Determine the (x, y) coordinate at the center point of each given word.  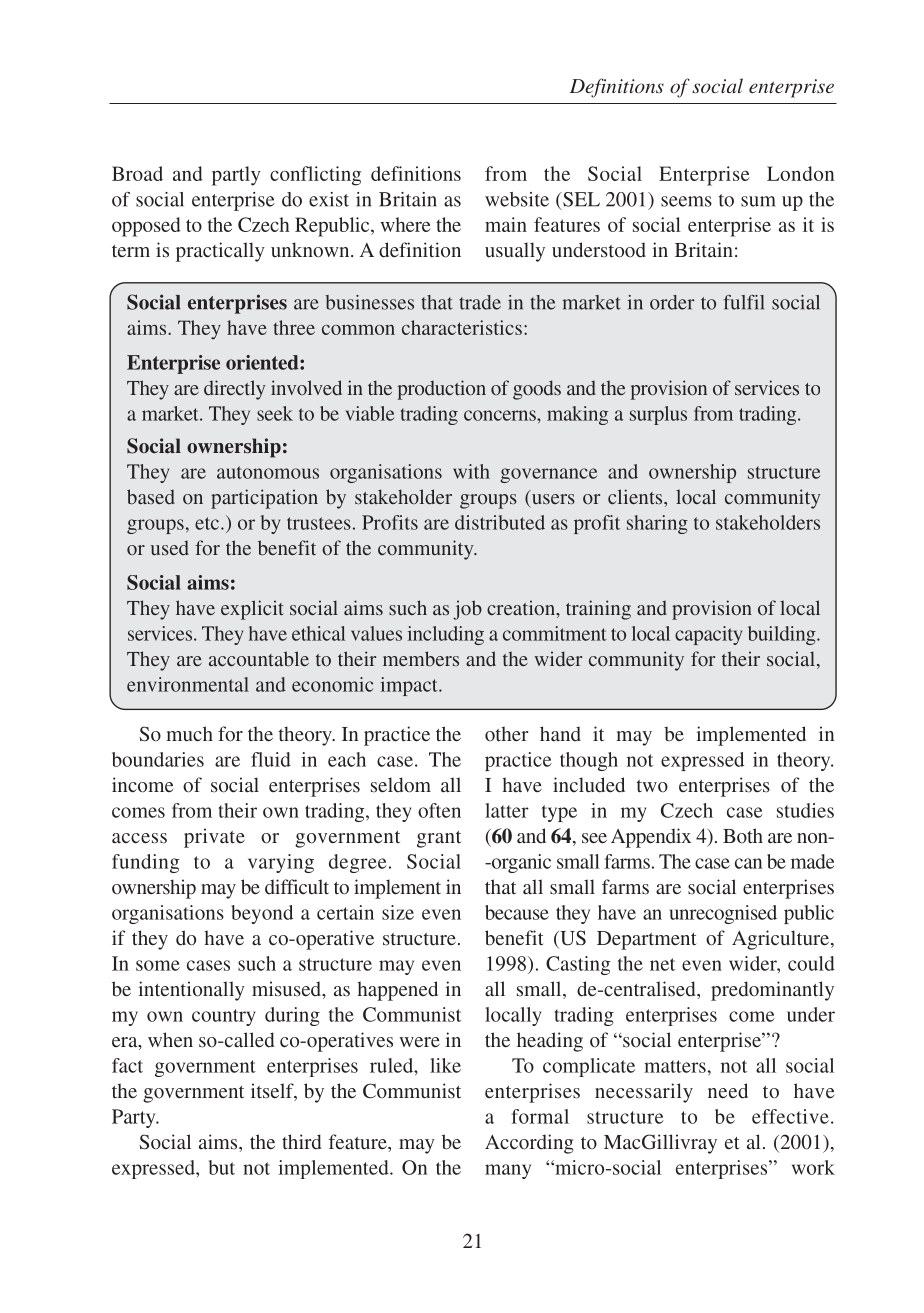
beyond (262, 914)
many (508, 1171)
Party (135, 1118)
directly (234, 390)
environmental (188, 684)
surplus (658, 415)
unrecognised (723, 914)
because (517, 912)
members (421, 659)
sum (758, 201)
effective (790, 1116)
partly (236, 176)
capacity (708, 635)
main (506, 224)
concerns (501, 415)
